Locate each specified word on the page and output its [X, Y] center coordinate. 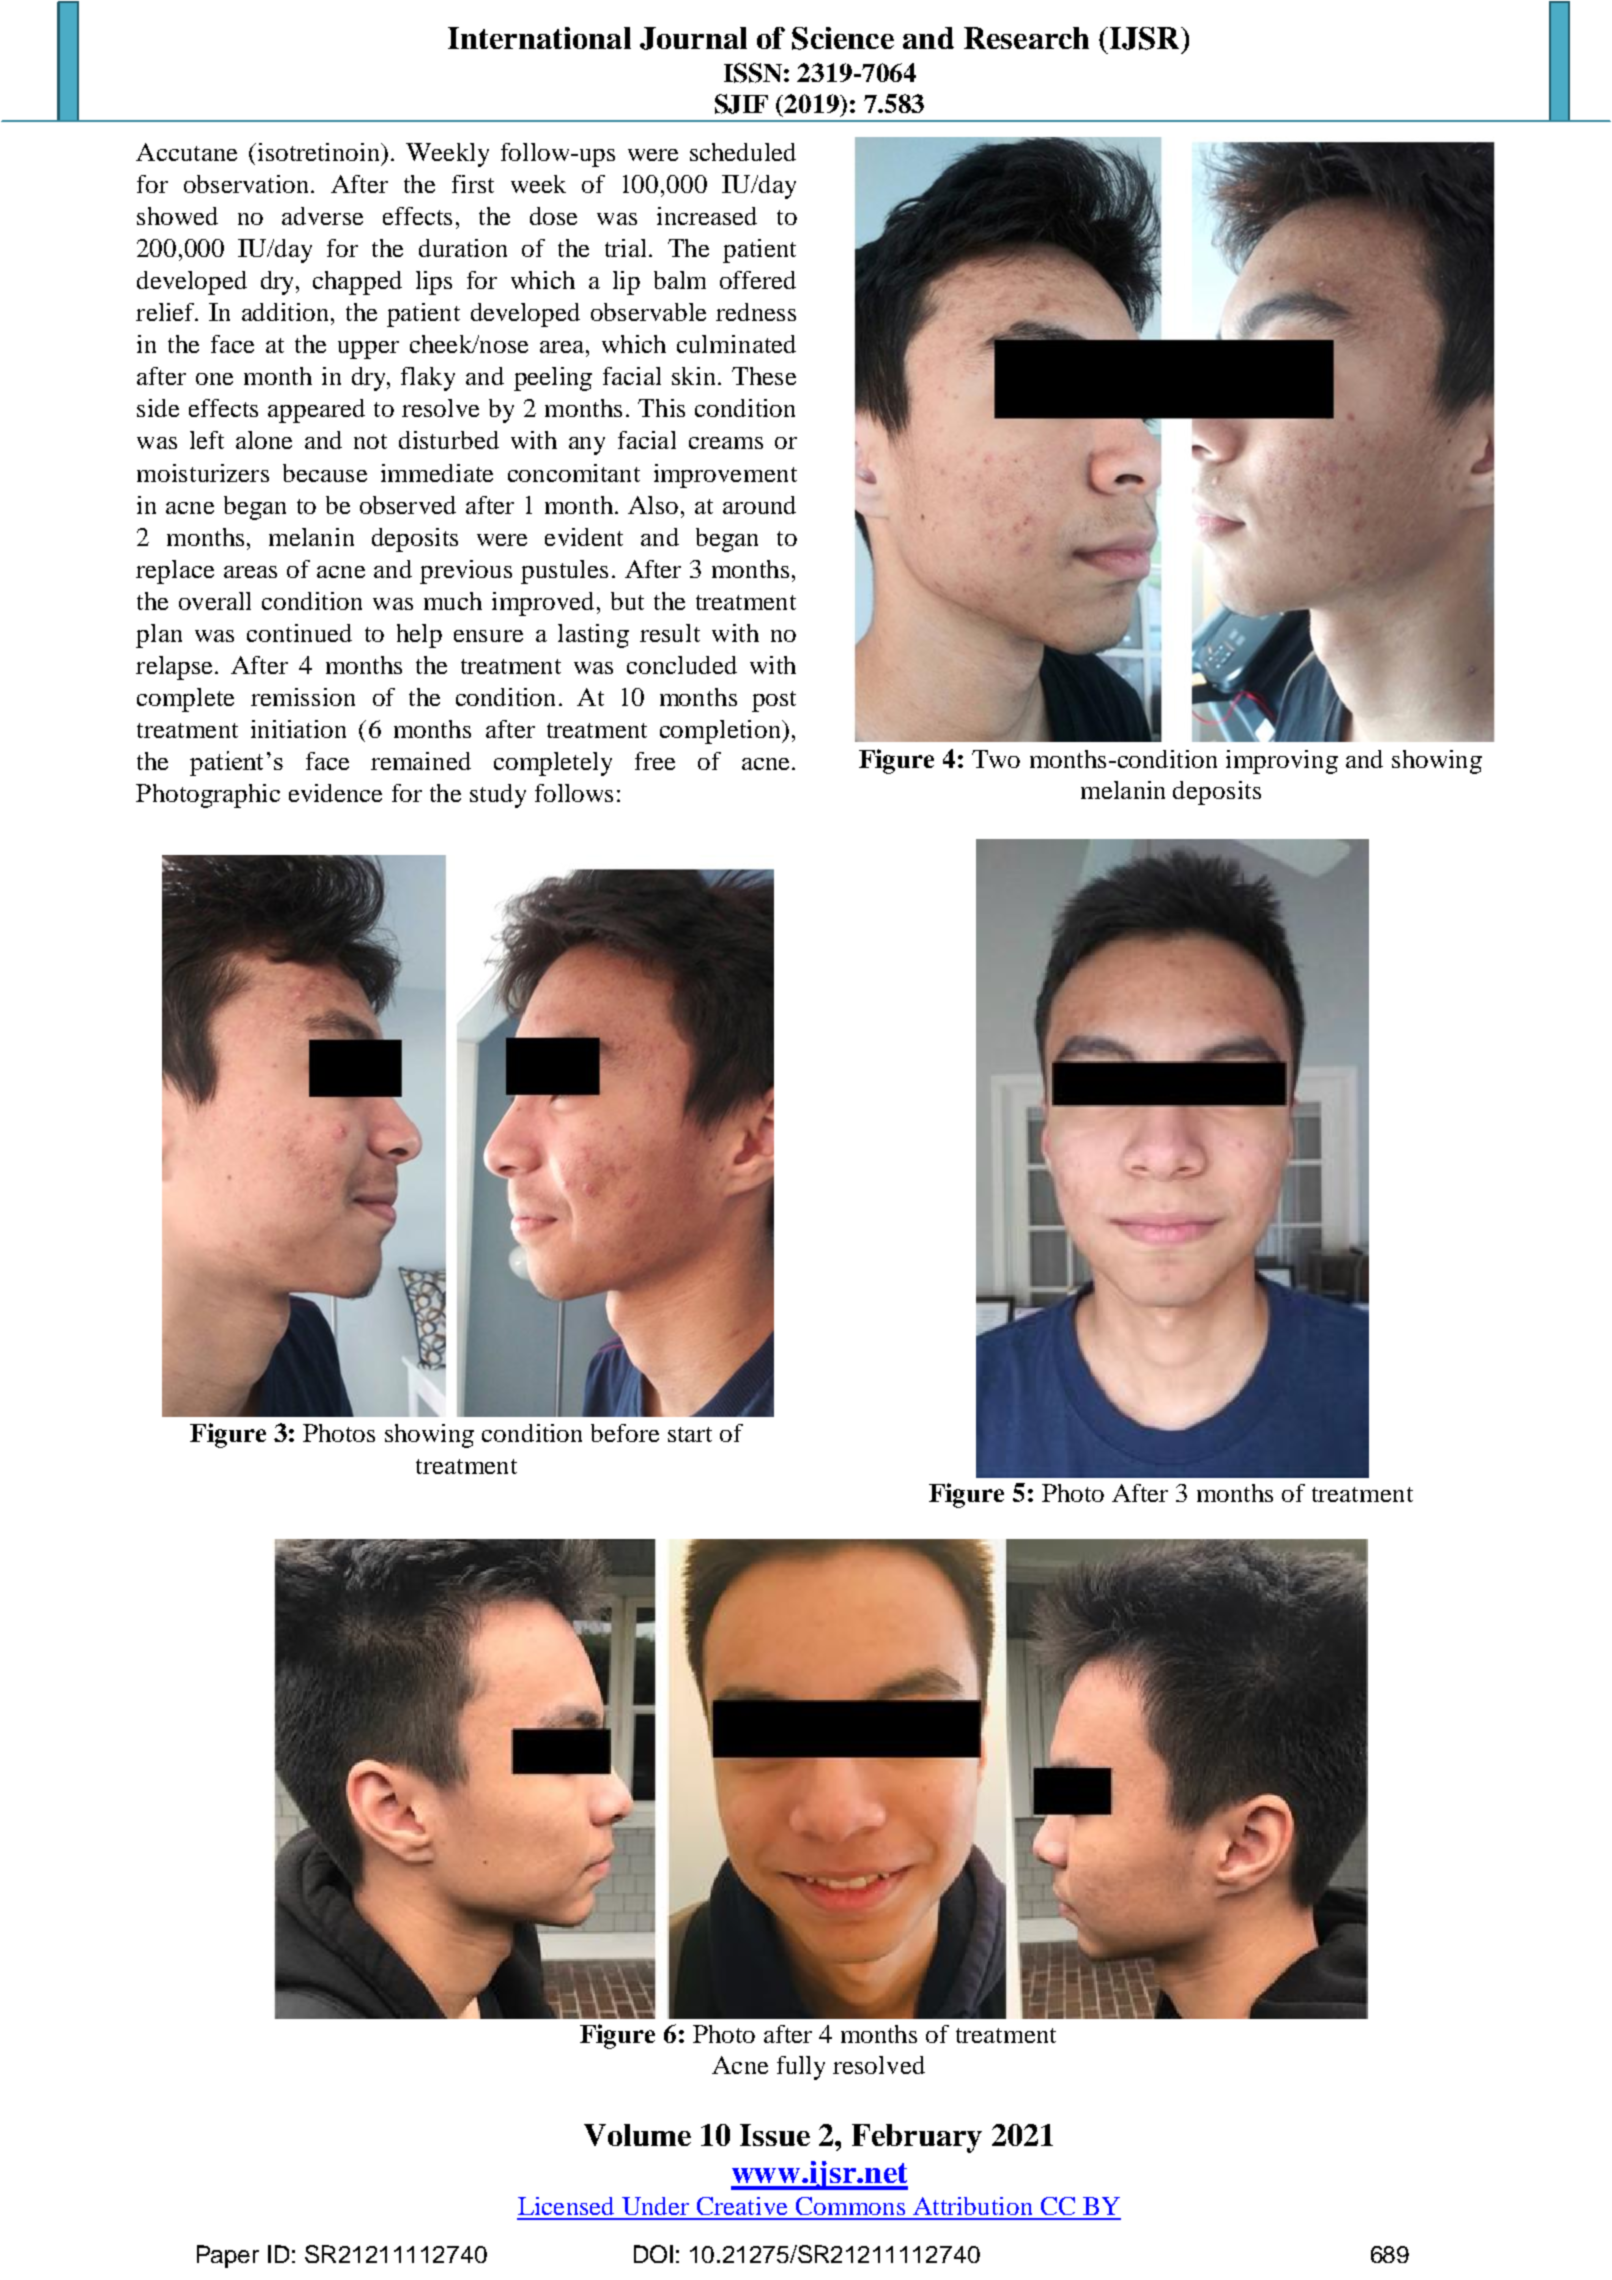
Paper [228, 2256]
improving [1282, 762]
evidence [335, 793]
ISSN [753, 73]
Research [1026, 38]
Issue [775, 2135]
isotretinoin [318, 152]
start [690, 1434]
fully [801, 2068]
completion [721, 732]
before [625, 1433]
